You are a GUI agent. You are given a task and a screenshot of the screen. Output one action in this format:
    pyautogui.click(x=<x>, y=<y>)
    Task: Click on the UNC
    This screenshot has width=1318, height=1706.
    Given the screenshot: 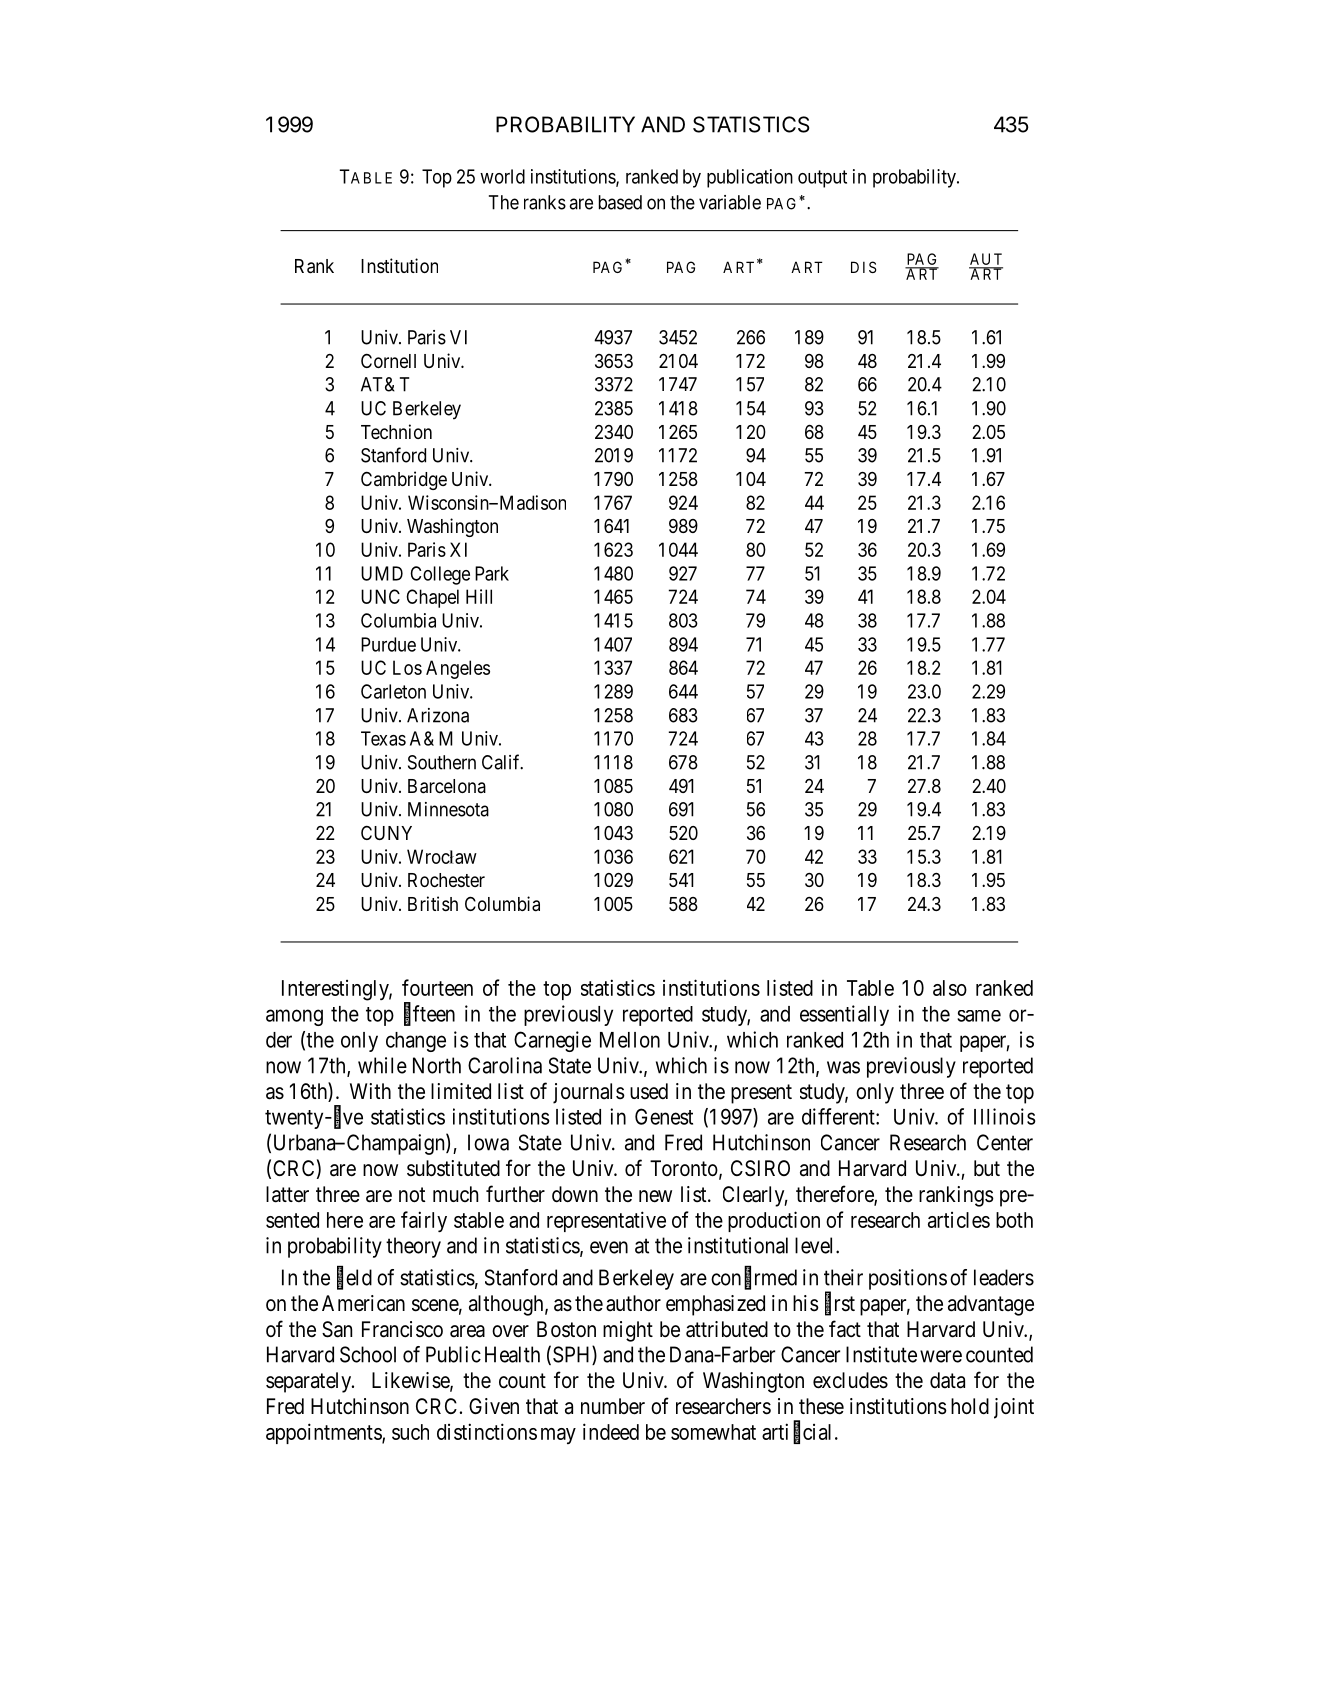 What is the action you would take?
    pyautogui.click(x=380, y=596)
